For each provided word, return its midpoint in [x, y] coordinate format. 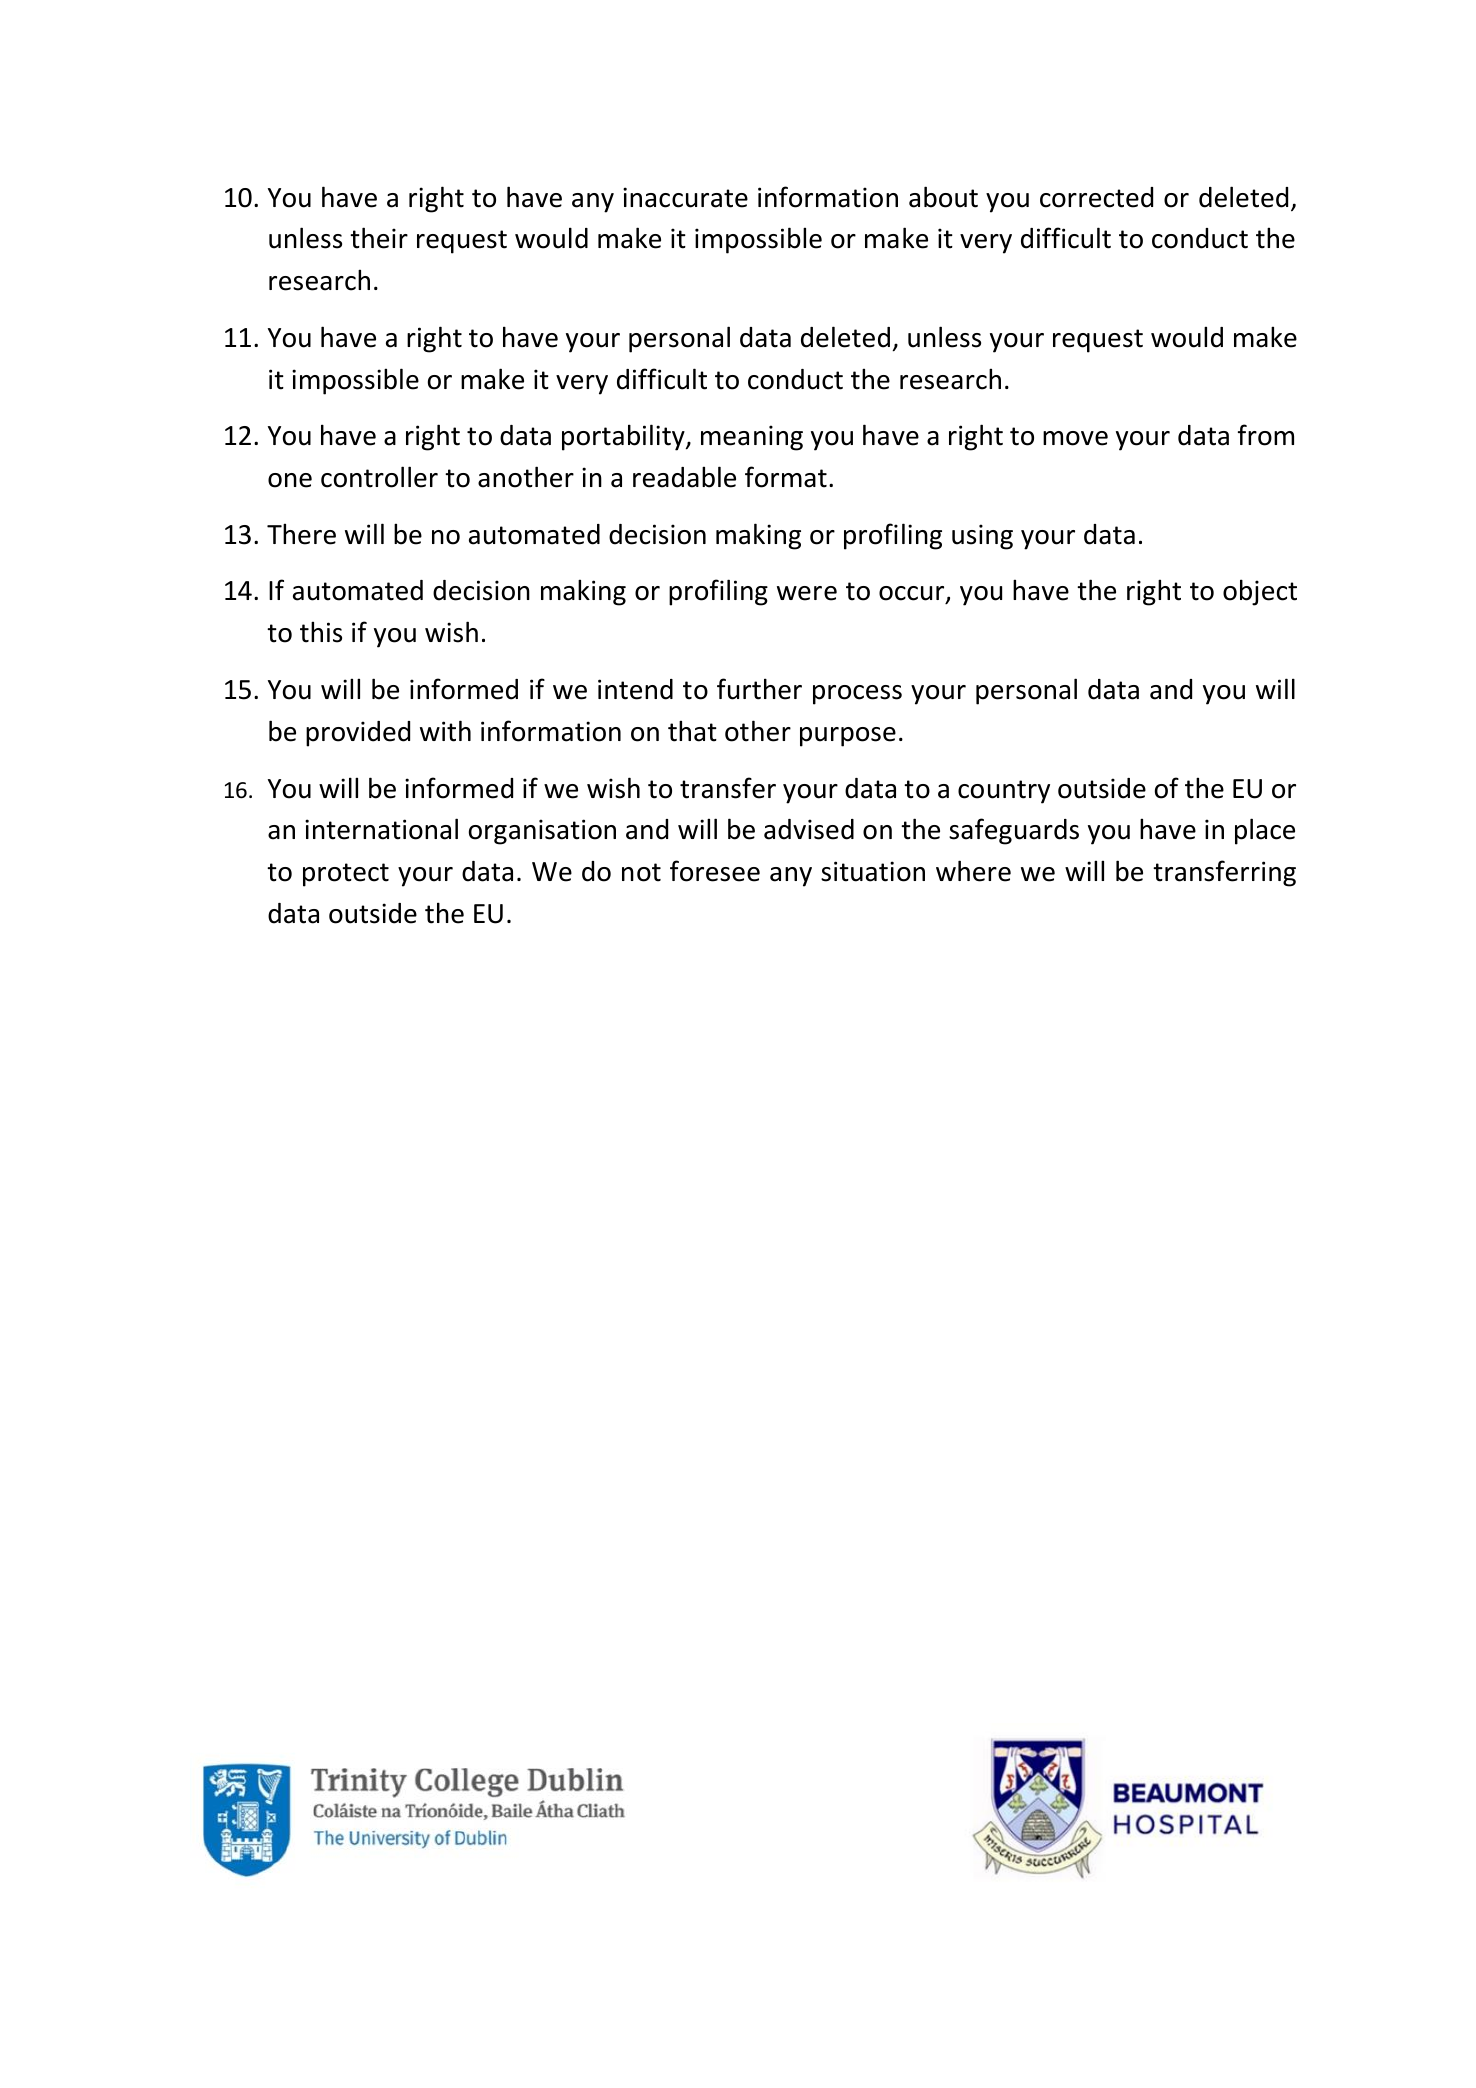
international [381, 829]
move [1075, 438]
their [379, 238]
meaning [752, 438]
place [1265, 831]
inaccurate [685, 197]
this [321, 632]
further [759, 689]
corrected [1096, 197]
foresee [715, 871]
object [1260, 592]
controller [379, 477]
